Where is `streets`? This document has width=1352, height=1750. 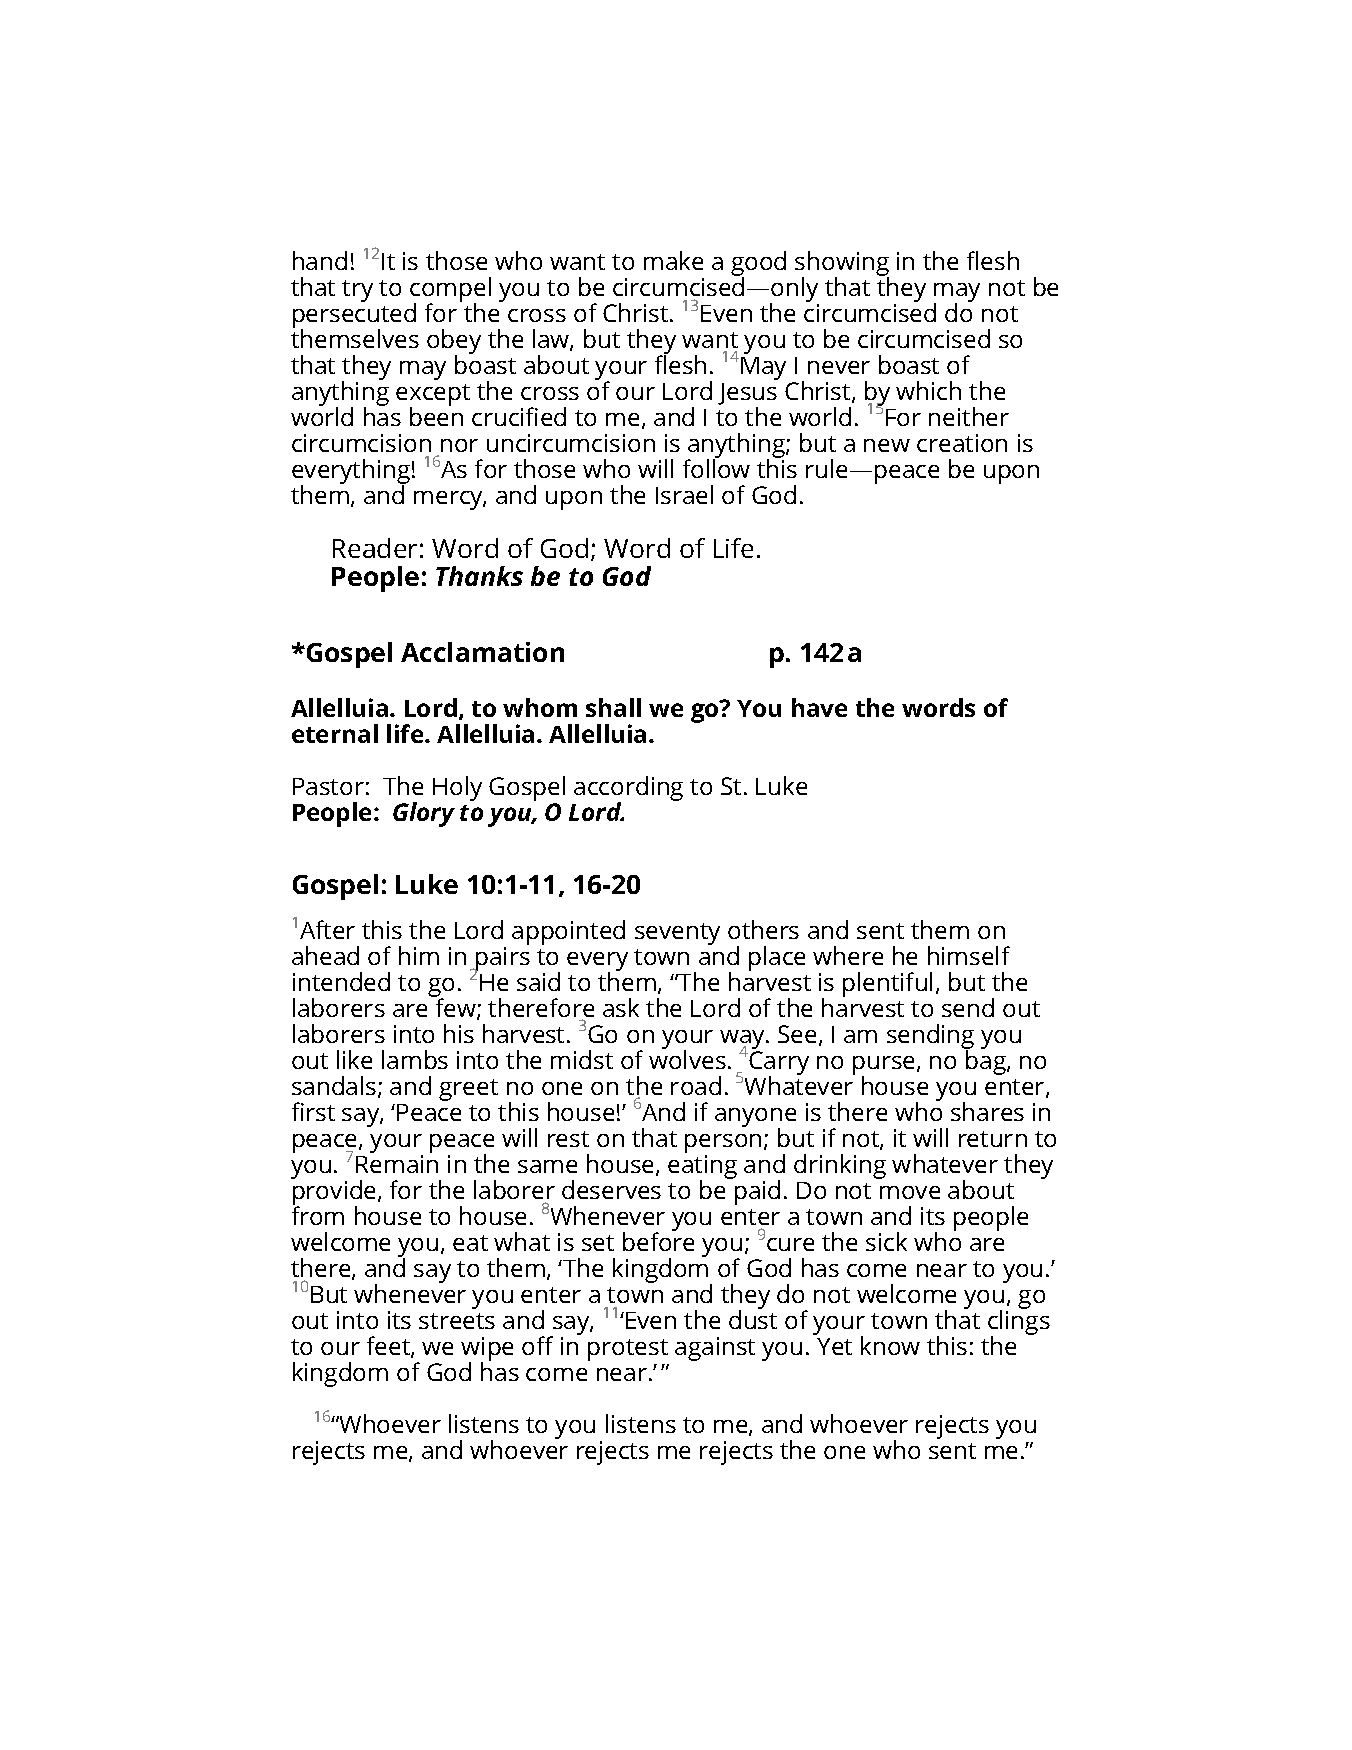 streets is located at coordinates (457, 1321).
